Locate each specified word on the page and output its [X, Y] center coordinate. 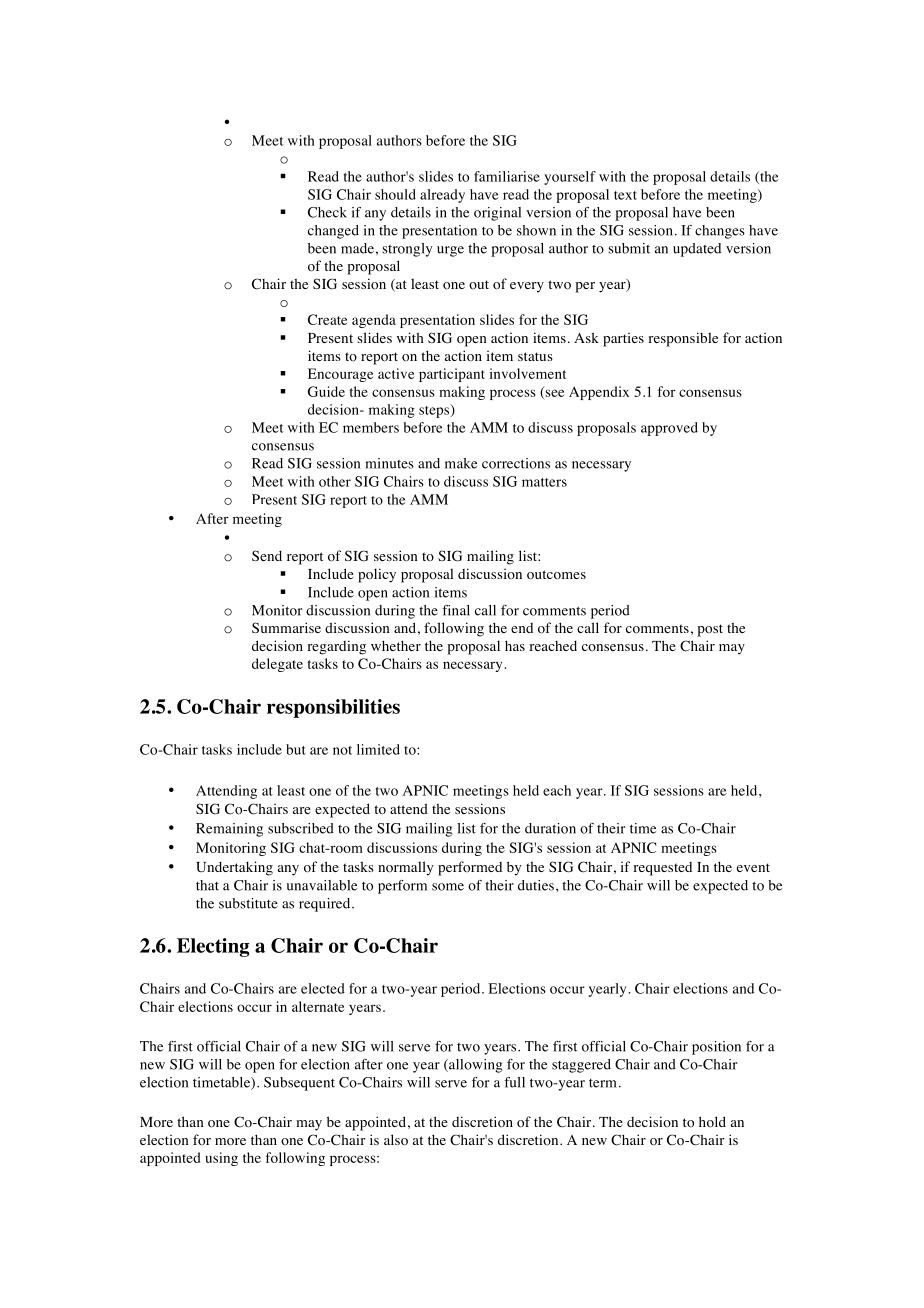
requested [662, 869]
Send [267, 555]
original [497, 214]
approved [669, 429]
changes [720, 232]
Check [327, 212]
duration [550, 828]
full [514, 1082]
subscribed [301, 828]
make [461, 463]
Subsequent [299, 1084]
